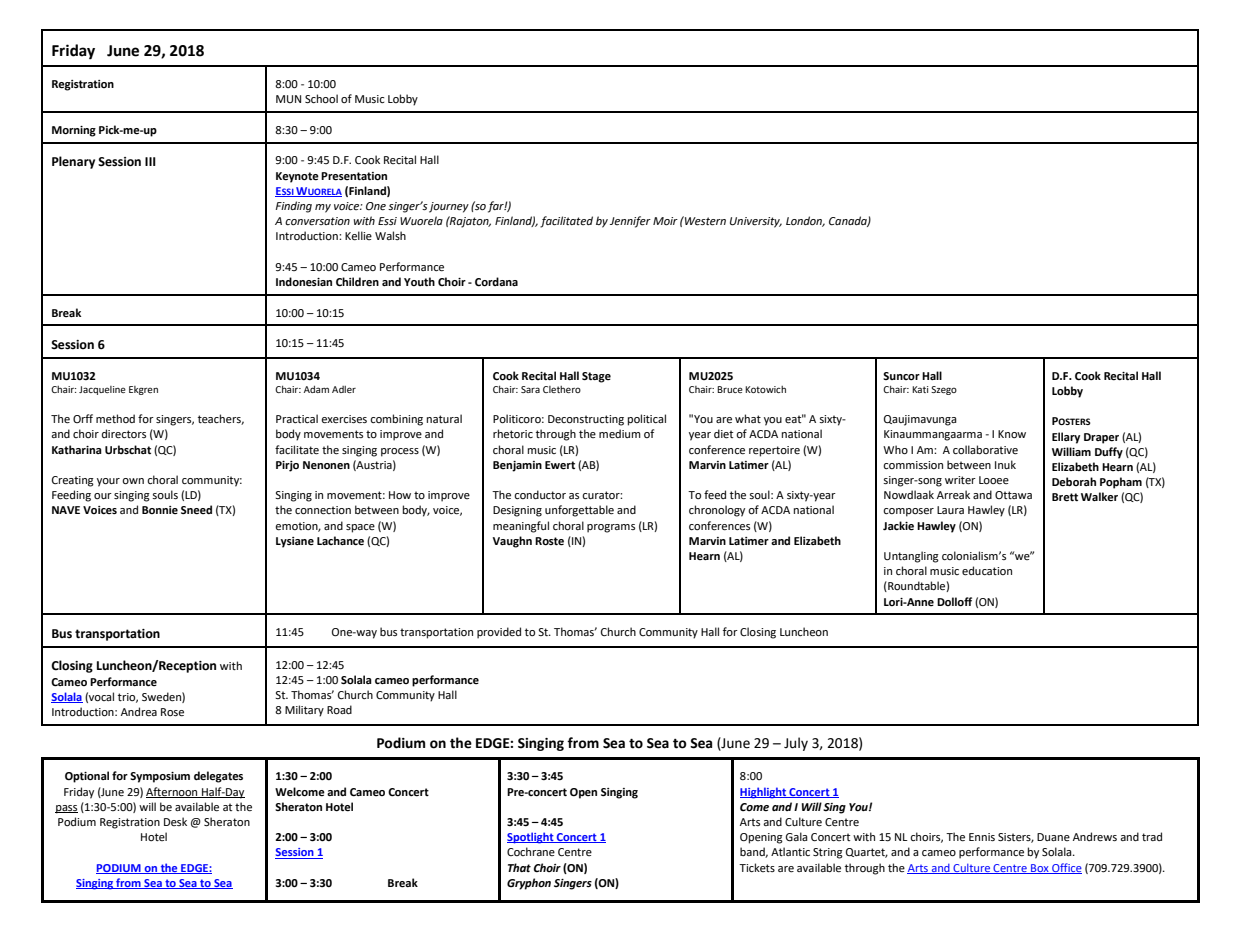  Describe the element at coordinates (531, 851) in the document. I see `Cochrane` at that location.
